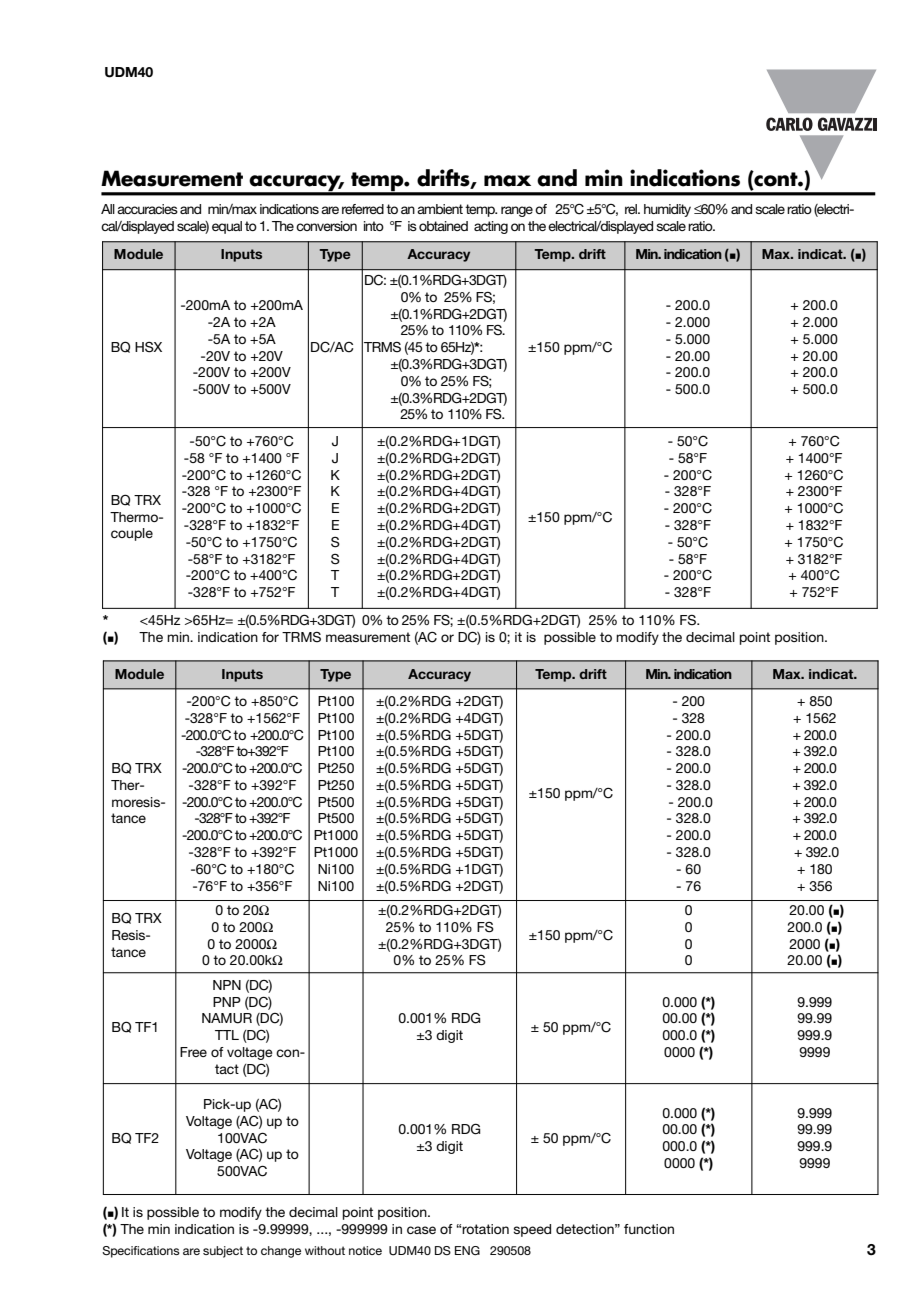 This screenshot has width=924, height=1308. What do you see at coordinates (491, 227) in the screenshot?
I see `acting` at bounding box center [491, 227].
